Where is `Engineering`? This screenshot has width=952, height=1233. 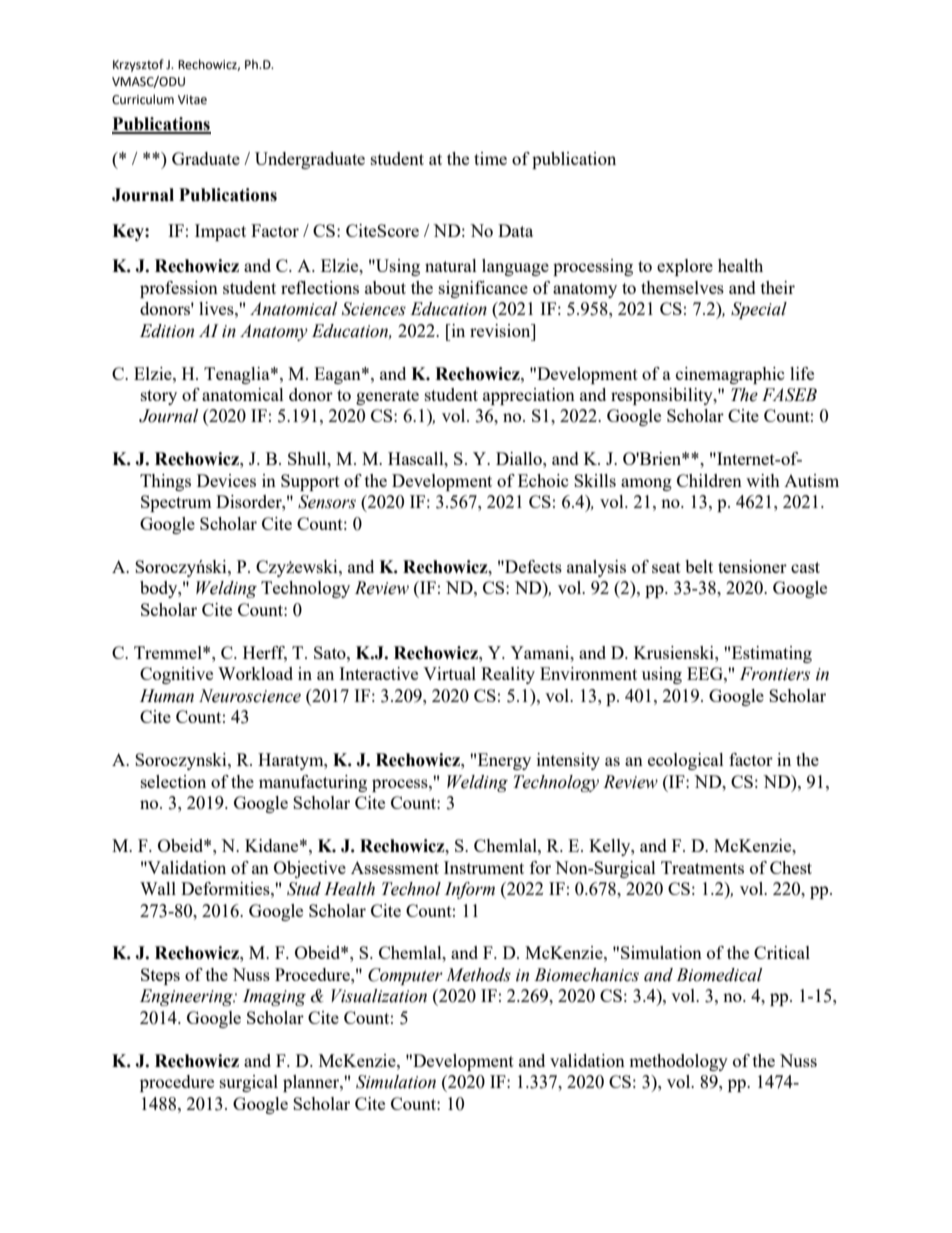 Engineering is located at coordinates (187, 997).
